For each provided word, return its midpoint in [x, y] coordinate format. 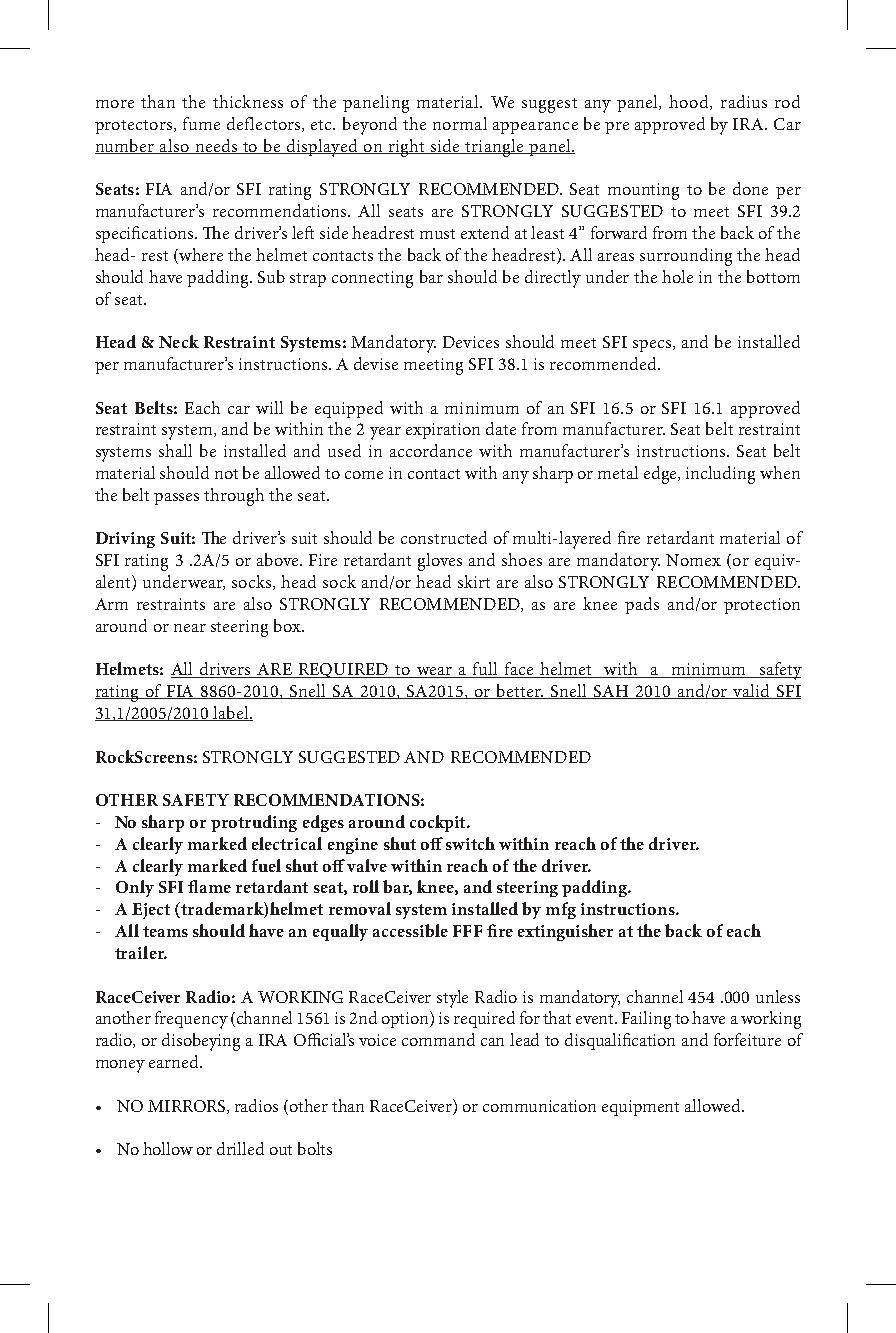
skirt [474, 581]
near [190, 628]
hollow [168, 1148]
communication [539, 1106]
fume [201, 123]
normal [460, 123]
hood [690, 102]
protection [762, 606]
